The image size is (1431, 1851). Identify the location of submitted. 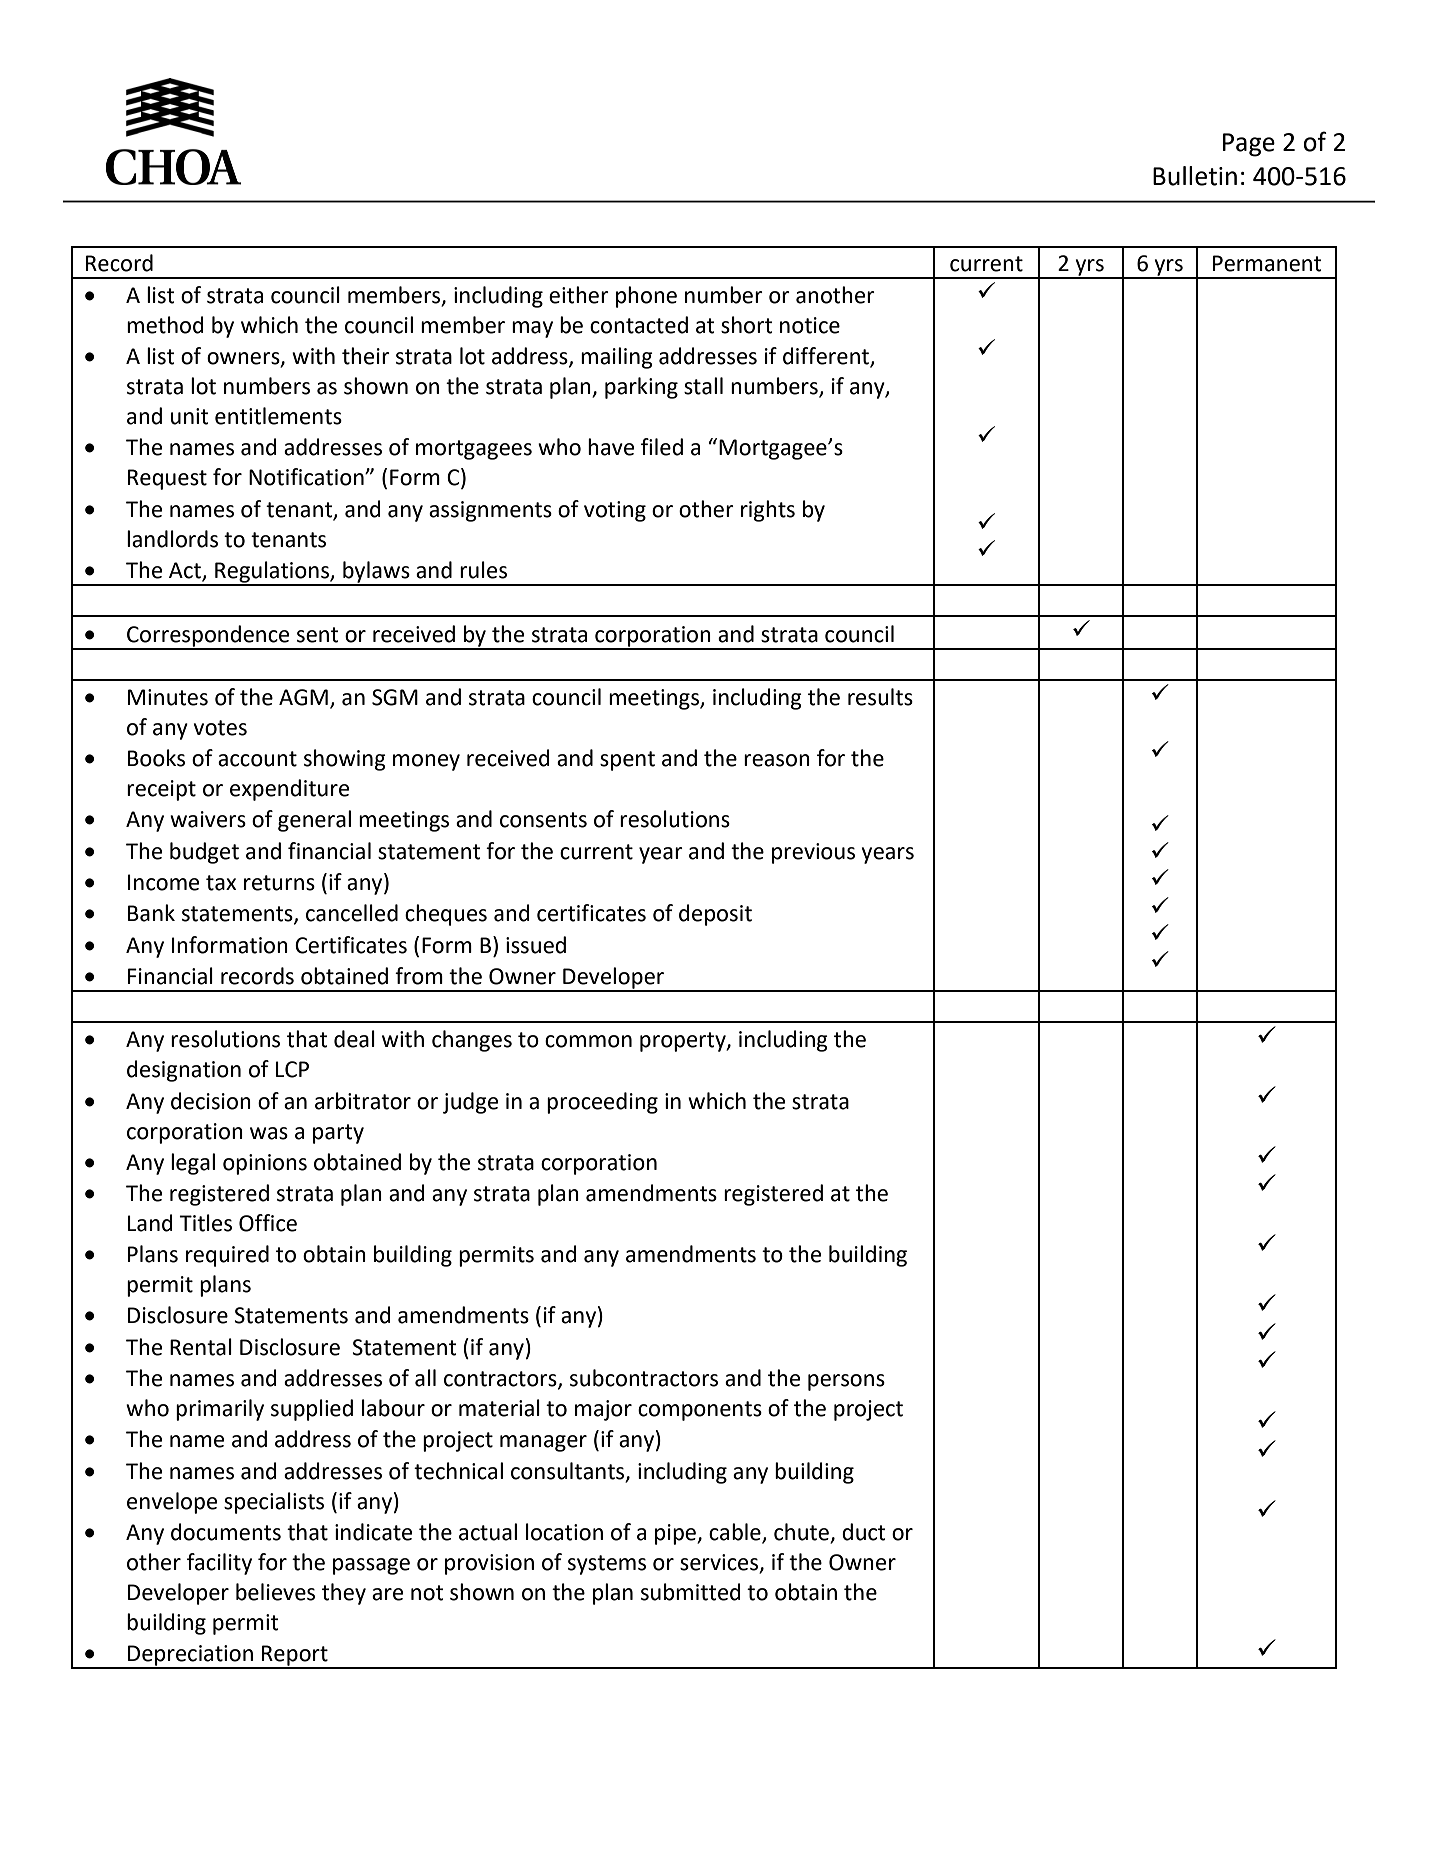
(691, 1592).
